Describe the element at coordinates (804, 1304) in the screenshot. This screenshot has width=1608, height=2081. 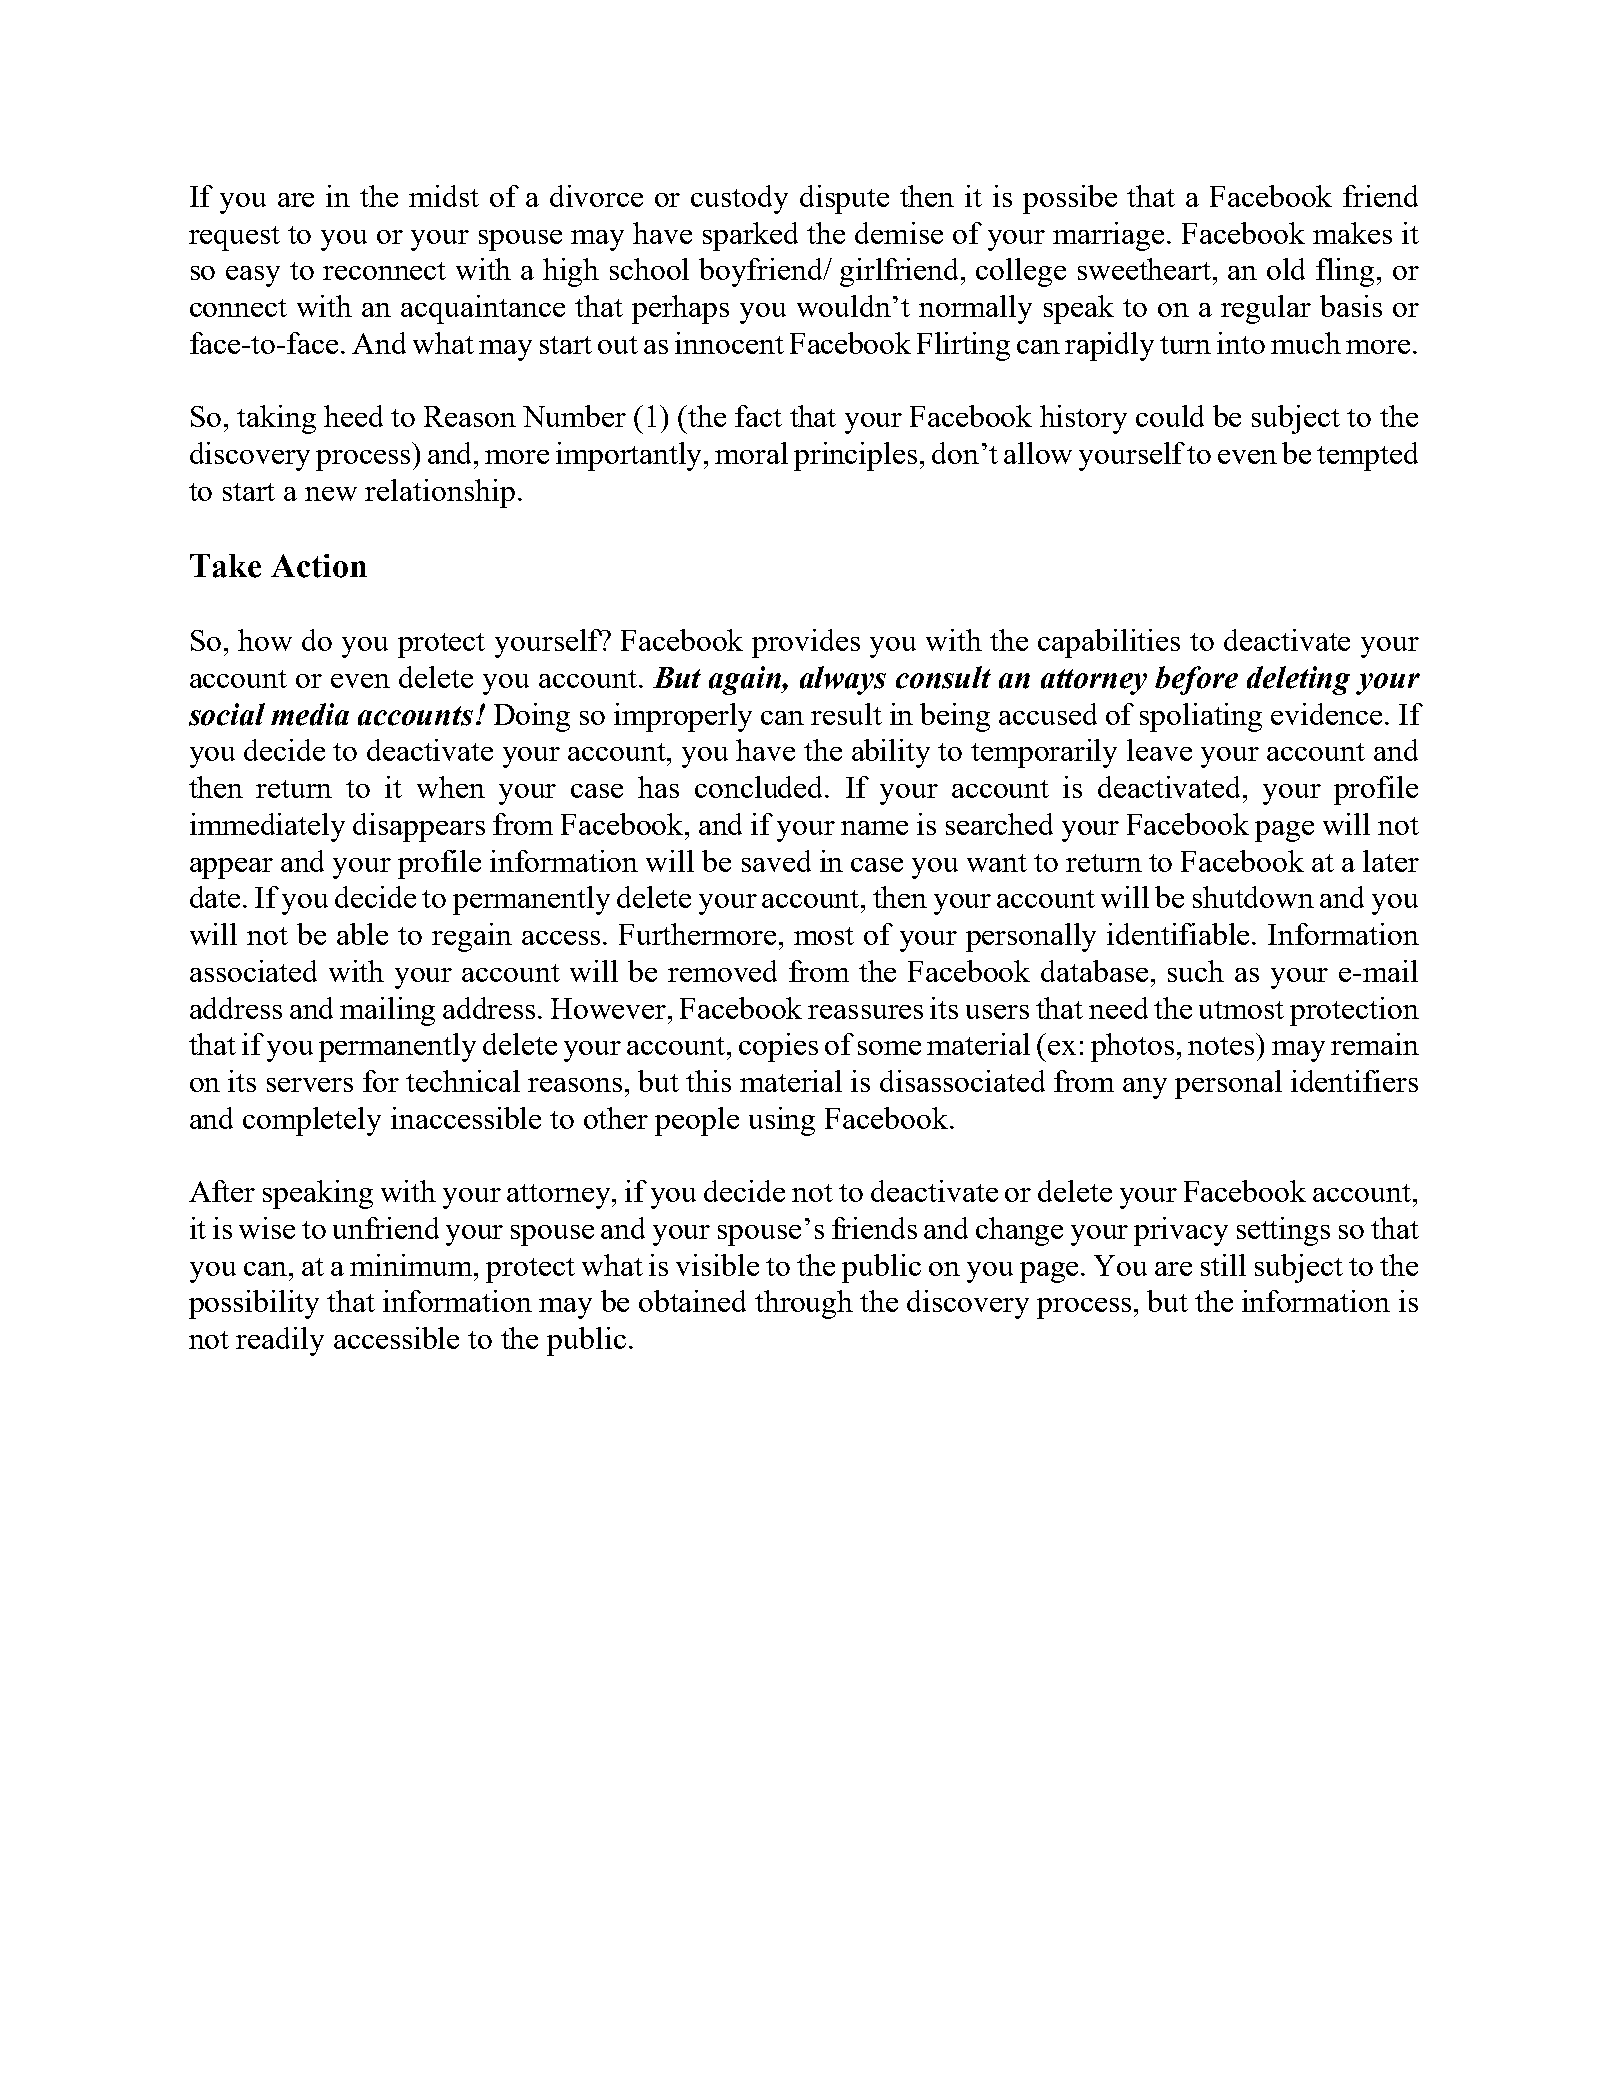
I see `through` at that location.
